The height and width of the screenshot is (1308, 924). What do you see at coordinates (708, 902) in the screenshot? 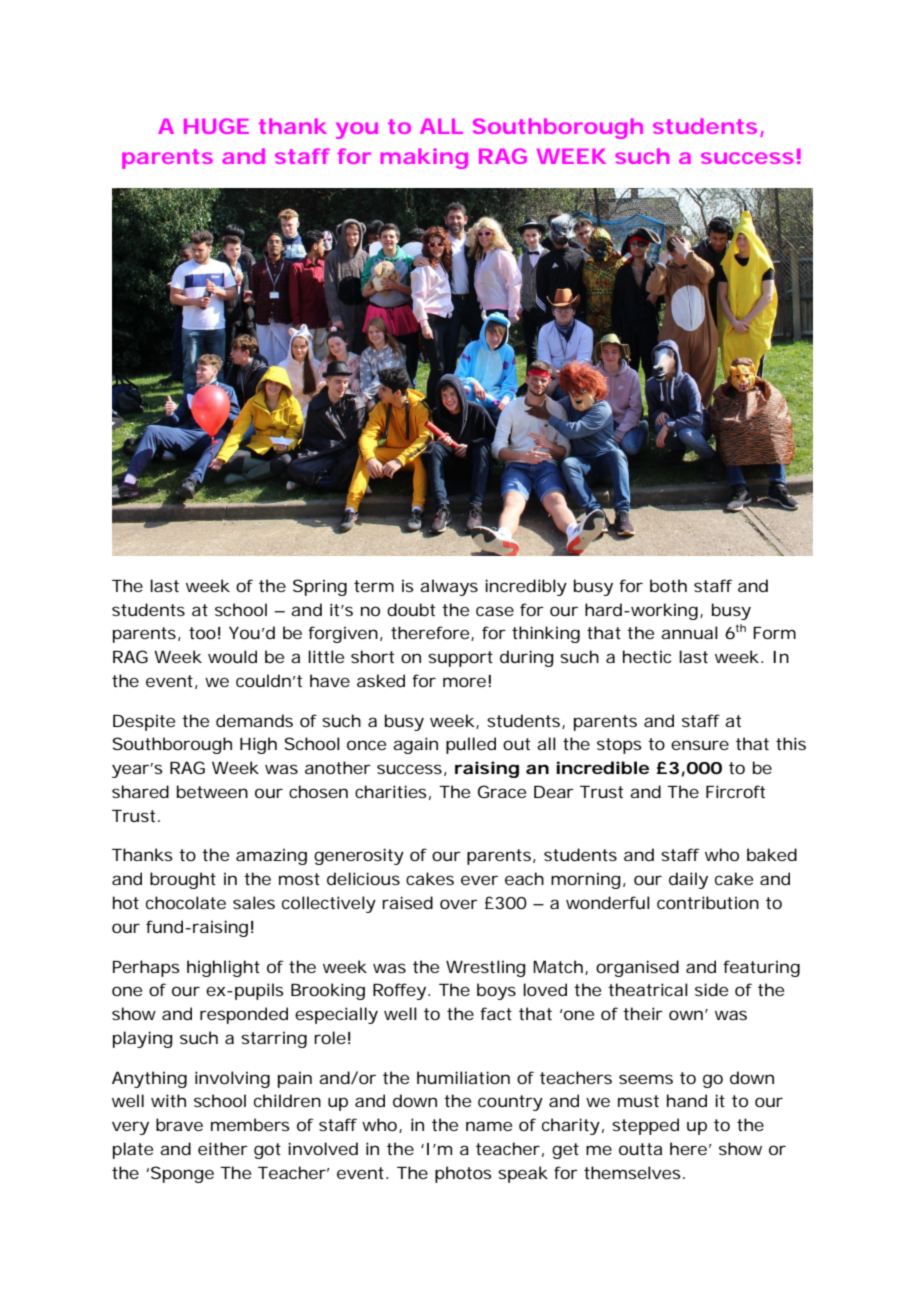
I see `contribution` at bounding box center [708, 902].
